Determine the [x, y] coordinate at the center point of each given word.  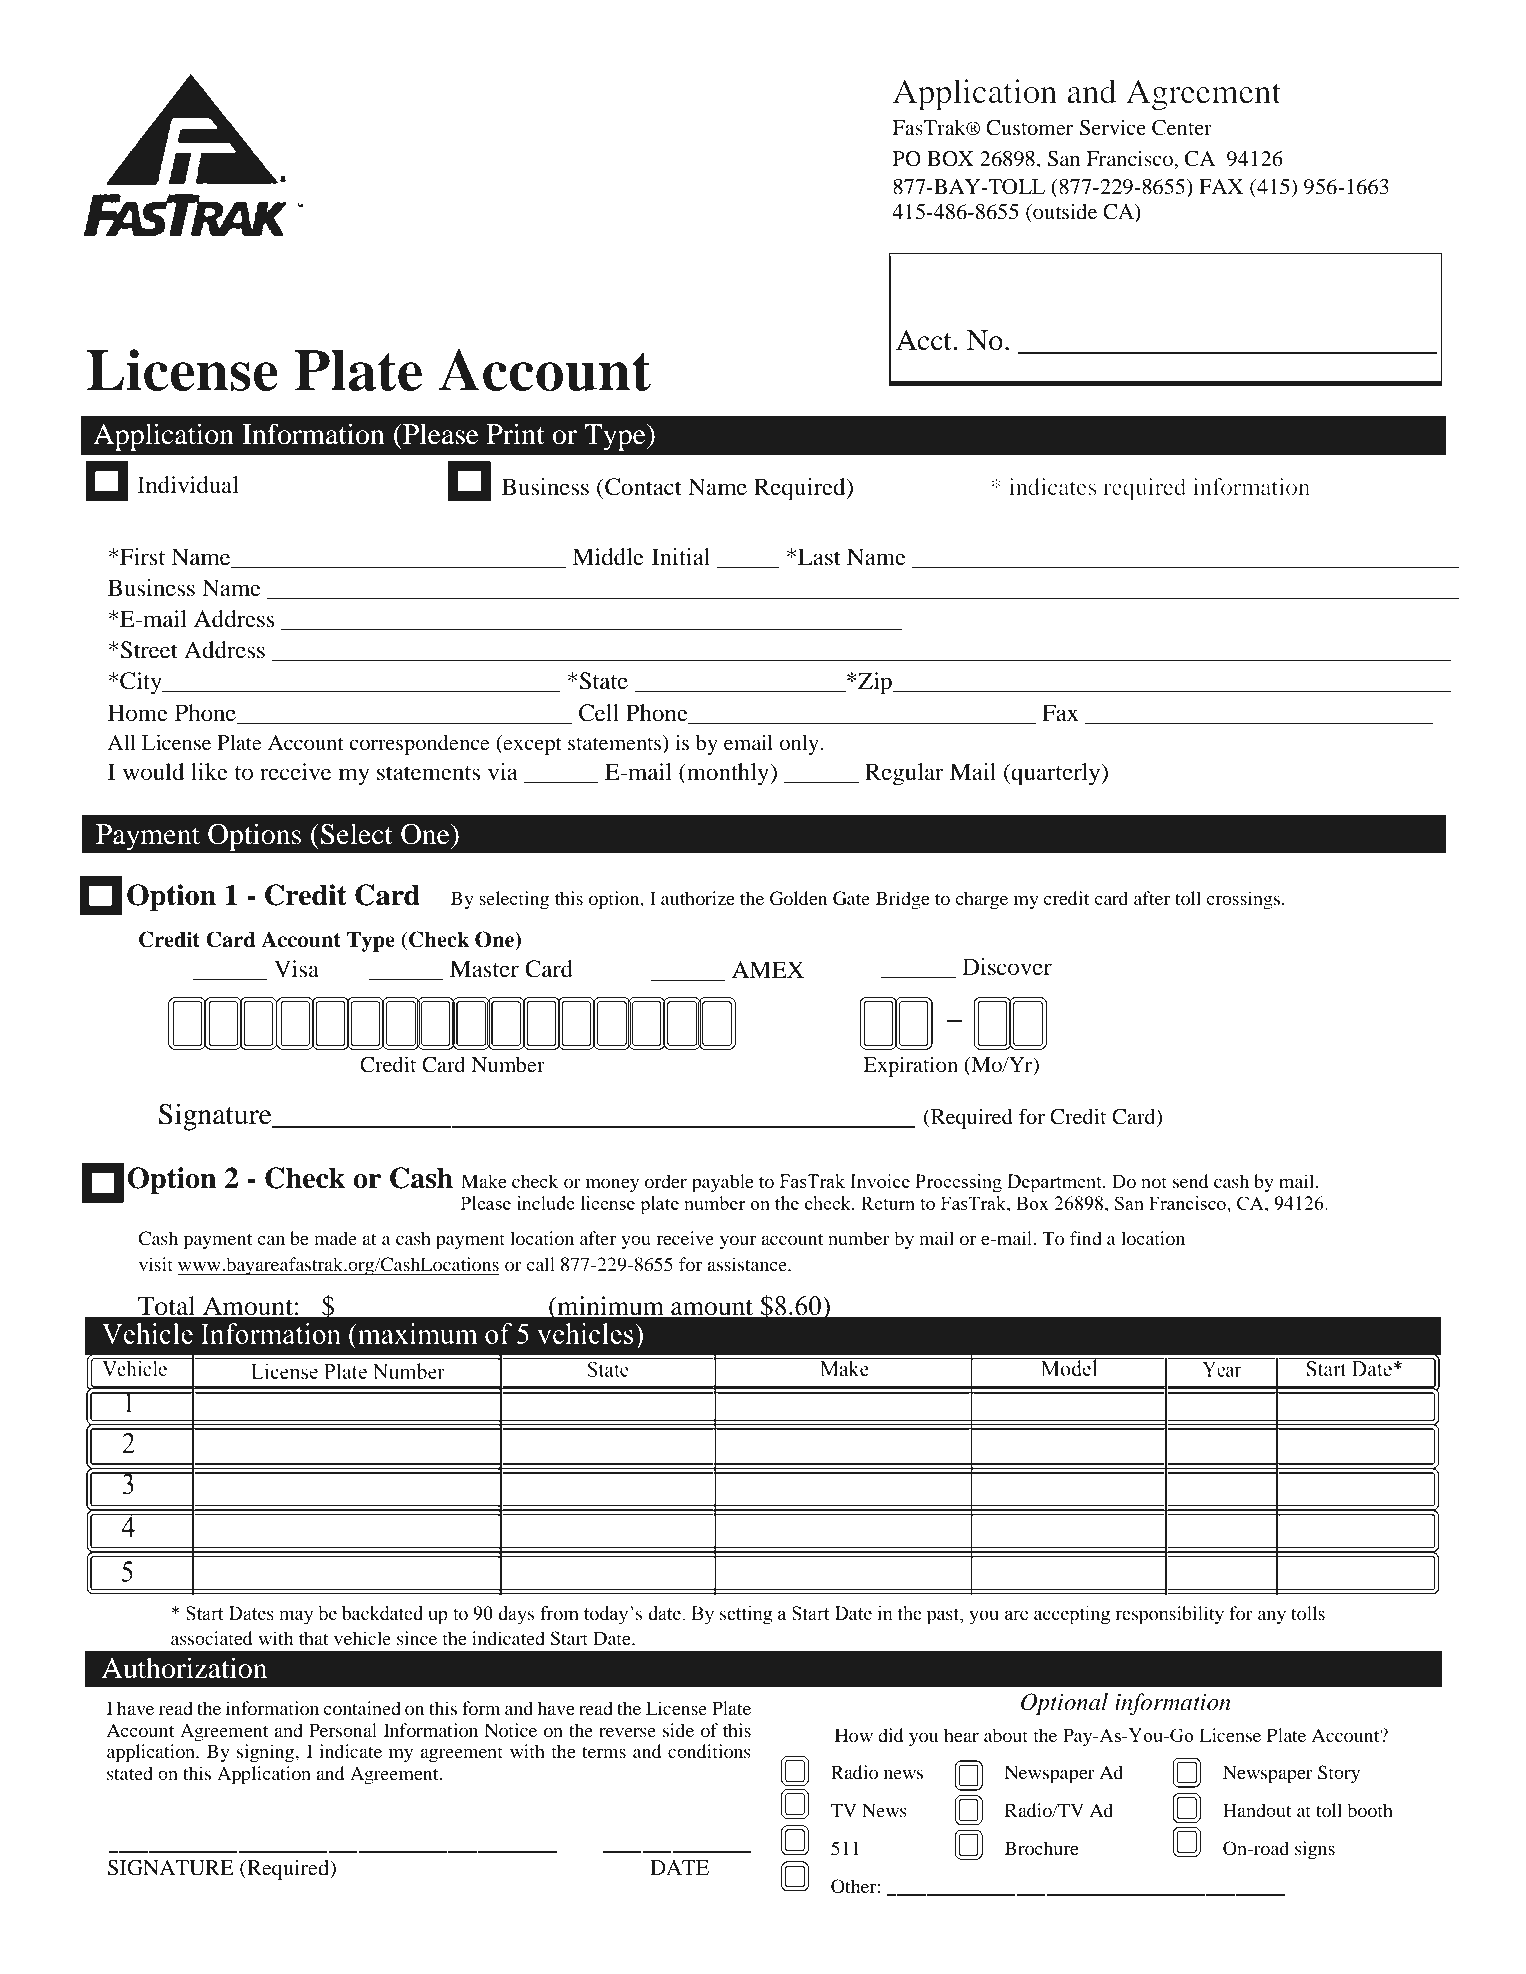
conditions [709, 1751]
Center [1182, 128]
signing [267, 1753]
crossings [1244, 900]
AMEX [768, 969]
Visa [296, 969]
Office [993, 278]
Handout [1257, 1810]
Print [516, 434]
